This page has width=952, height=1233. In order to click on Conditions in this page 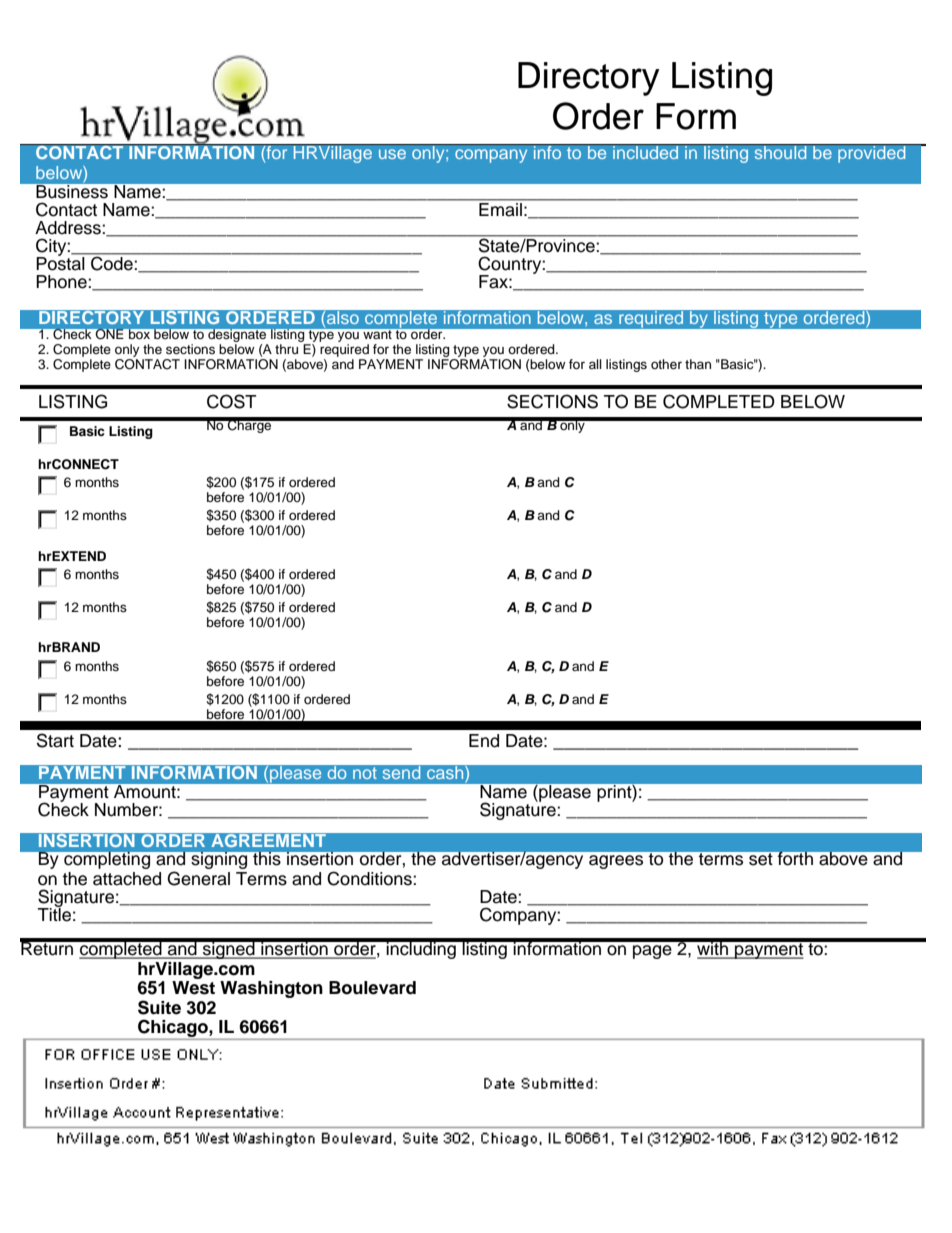, I will do `click(370, 878)`.
